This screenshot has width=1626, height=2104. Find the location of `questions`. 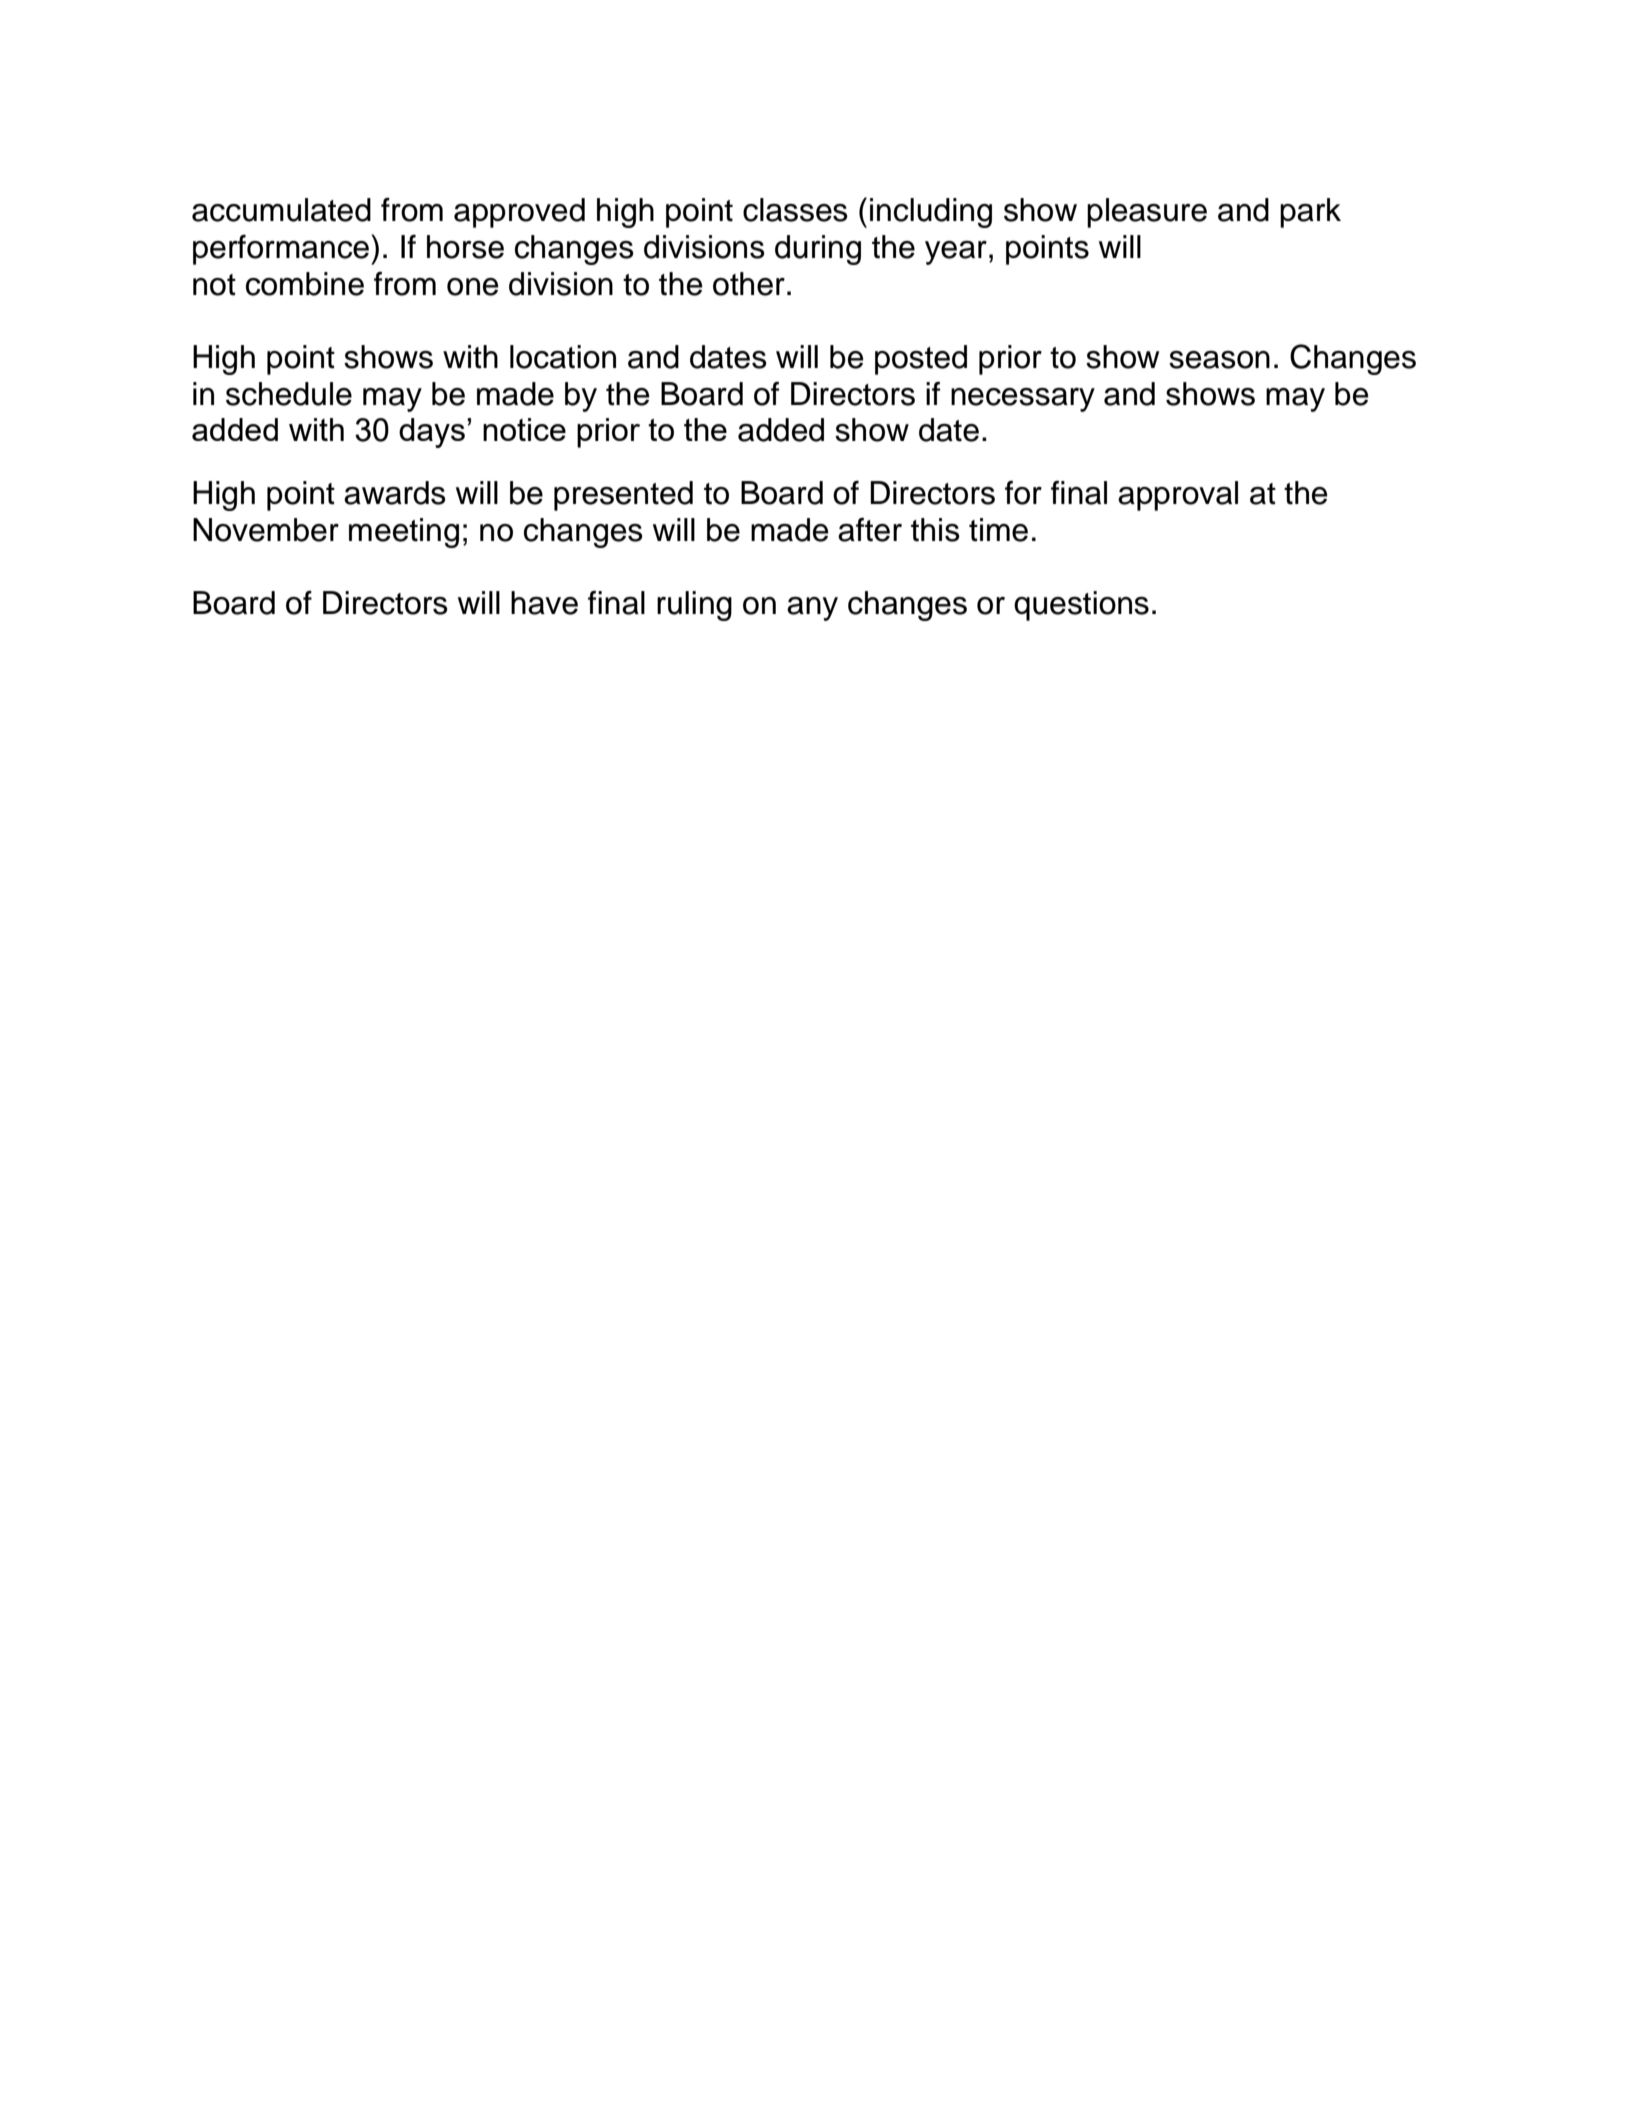

questions is located at coordinates (1081, 606).
